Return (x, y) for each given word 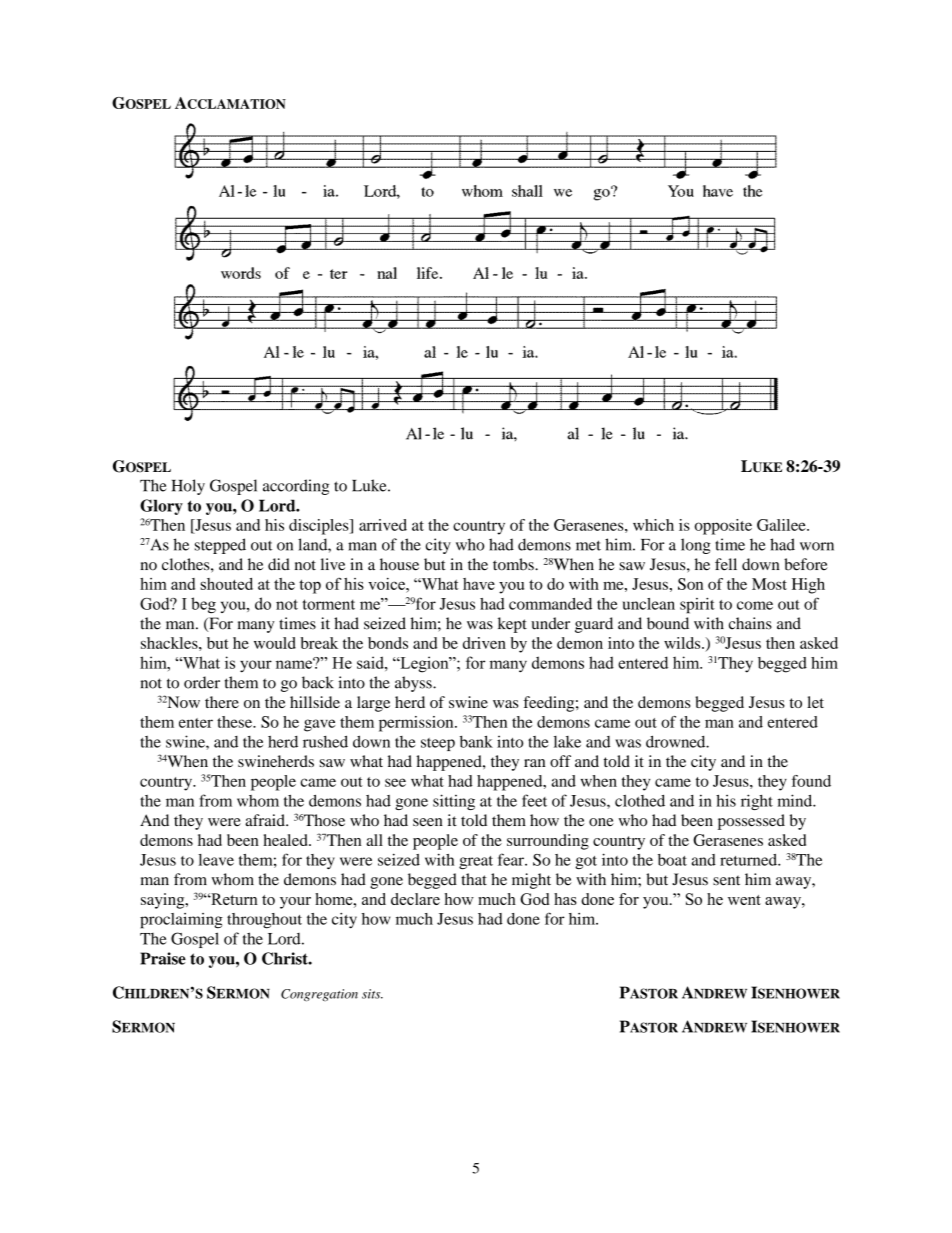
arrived (383, 525)
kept (512, 625)
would (275, 643)
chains (750, 623)
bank (476, 741)
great (476, 862)
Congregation (319, 995)
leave (216, 860)
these (235, 722)
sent (726, 880)
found (811, 781)
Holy (188, 487)
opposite (723, 527)
